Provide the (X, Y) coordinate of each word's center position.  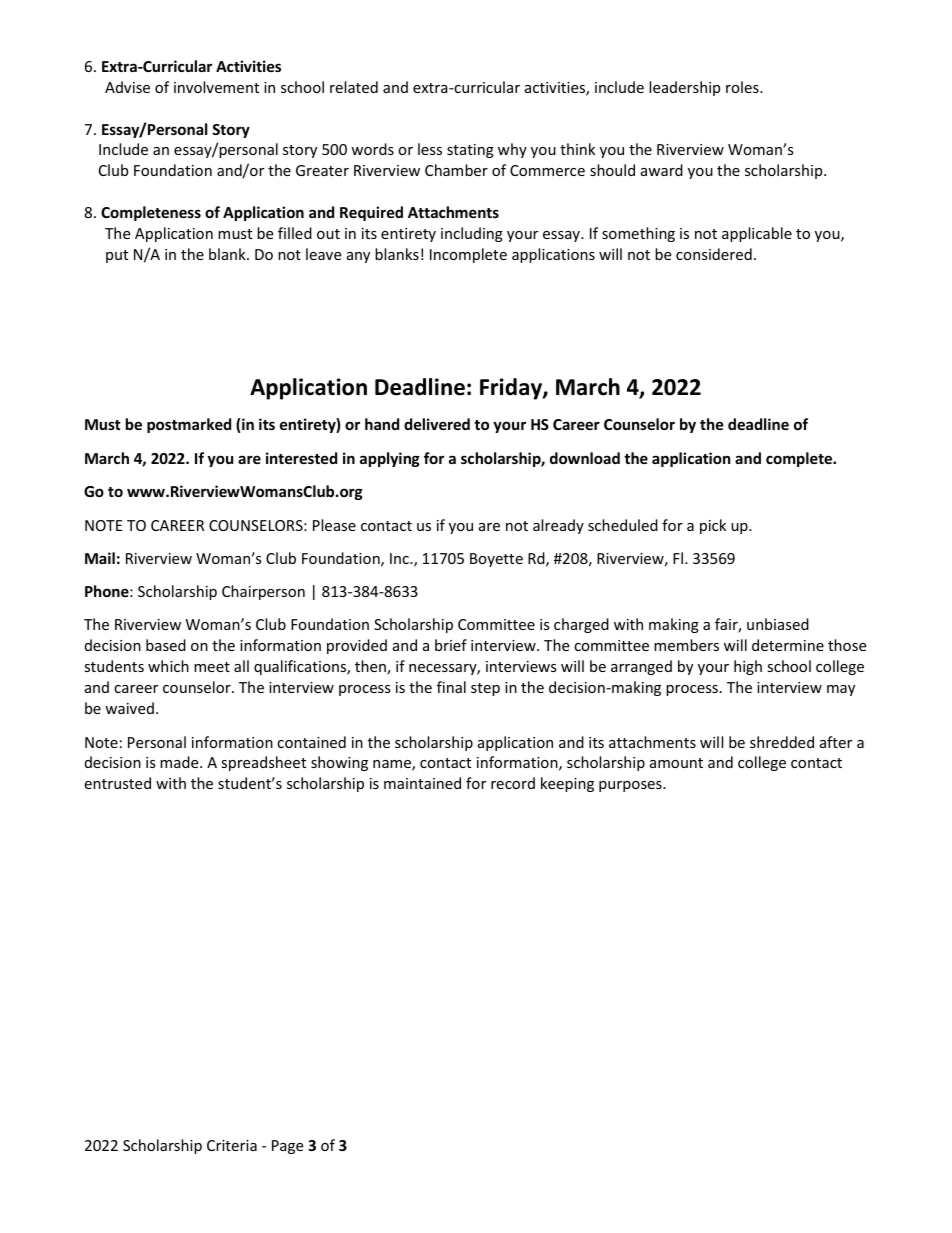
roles (743, 87)
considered (714, 254)
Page (287, 1147)
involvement (216, 87)
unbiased (778, 624)
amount (676, 763)
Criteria (232, 1145)
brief (451, 645)
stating (470, 151)
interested (301, 458)
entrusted (117, 783)
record (513, 783)
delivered (437, 424)
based (166, 645)
